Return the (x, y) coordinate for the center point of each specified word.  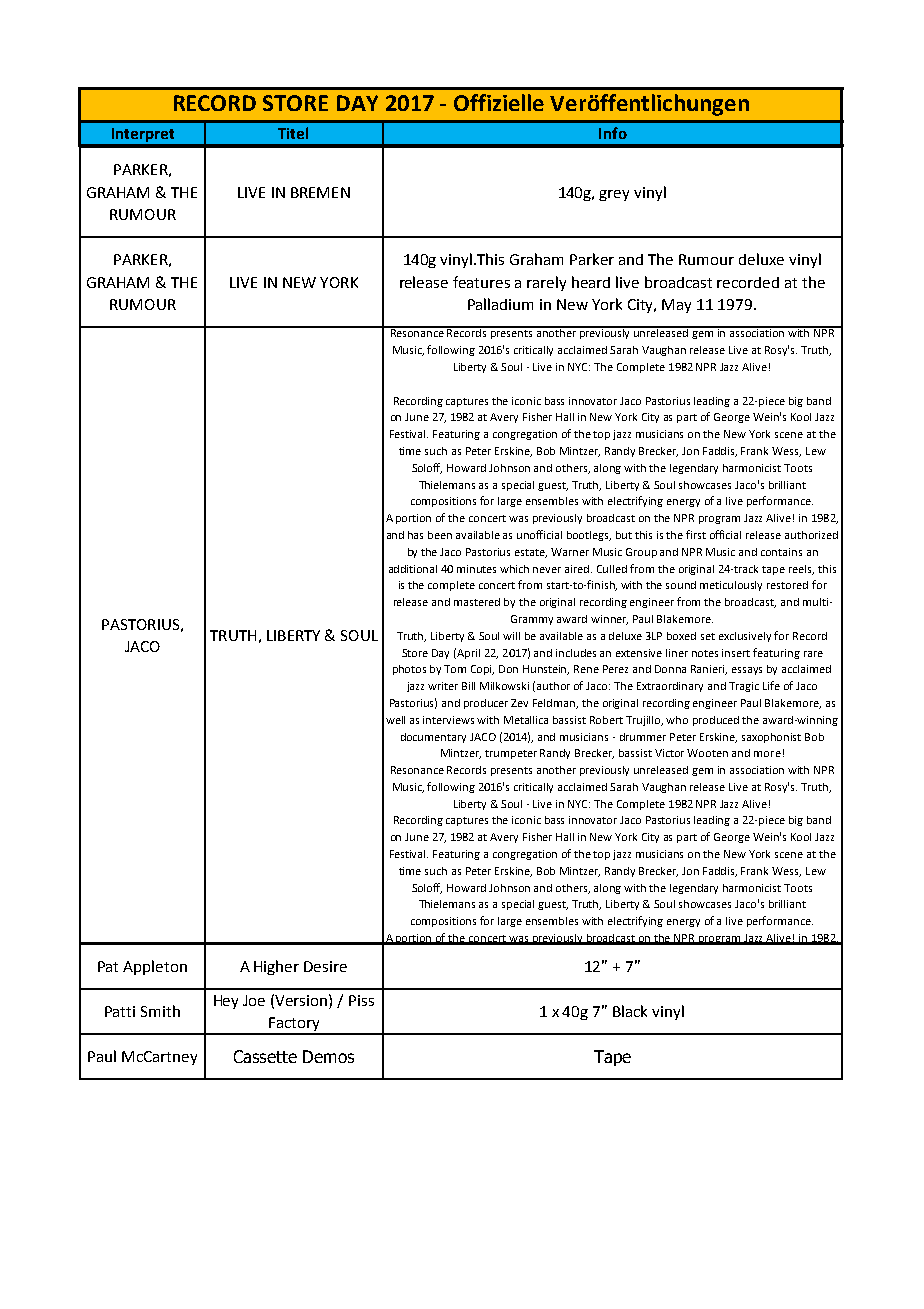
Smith (160, 1011)
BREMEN (320, 192)
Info (613, 133)
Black (630, 1011)
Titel (293, 133)
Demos (328, 1056)
